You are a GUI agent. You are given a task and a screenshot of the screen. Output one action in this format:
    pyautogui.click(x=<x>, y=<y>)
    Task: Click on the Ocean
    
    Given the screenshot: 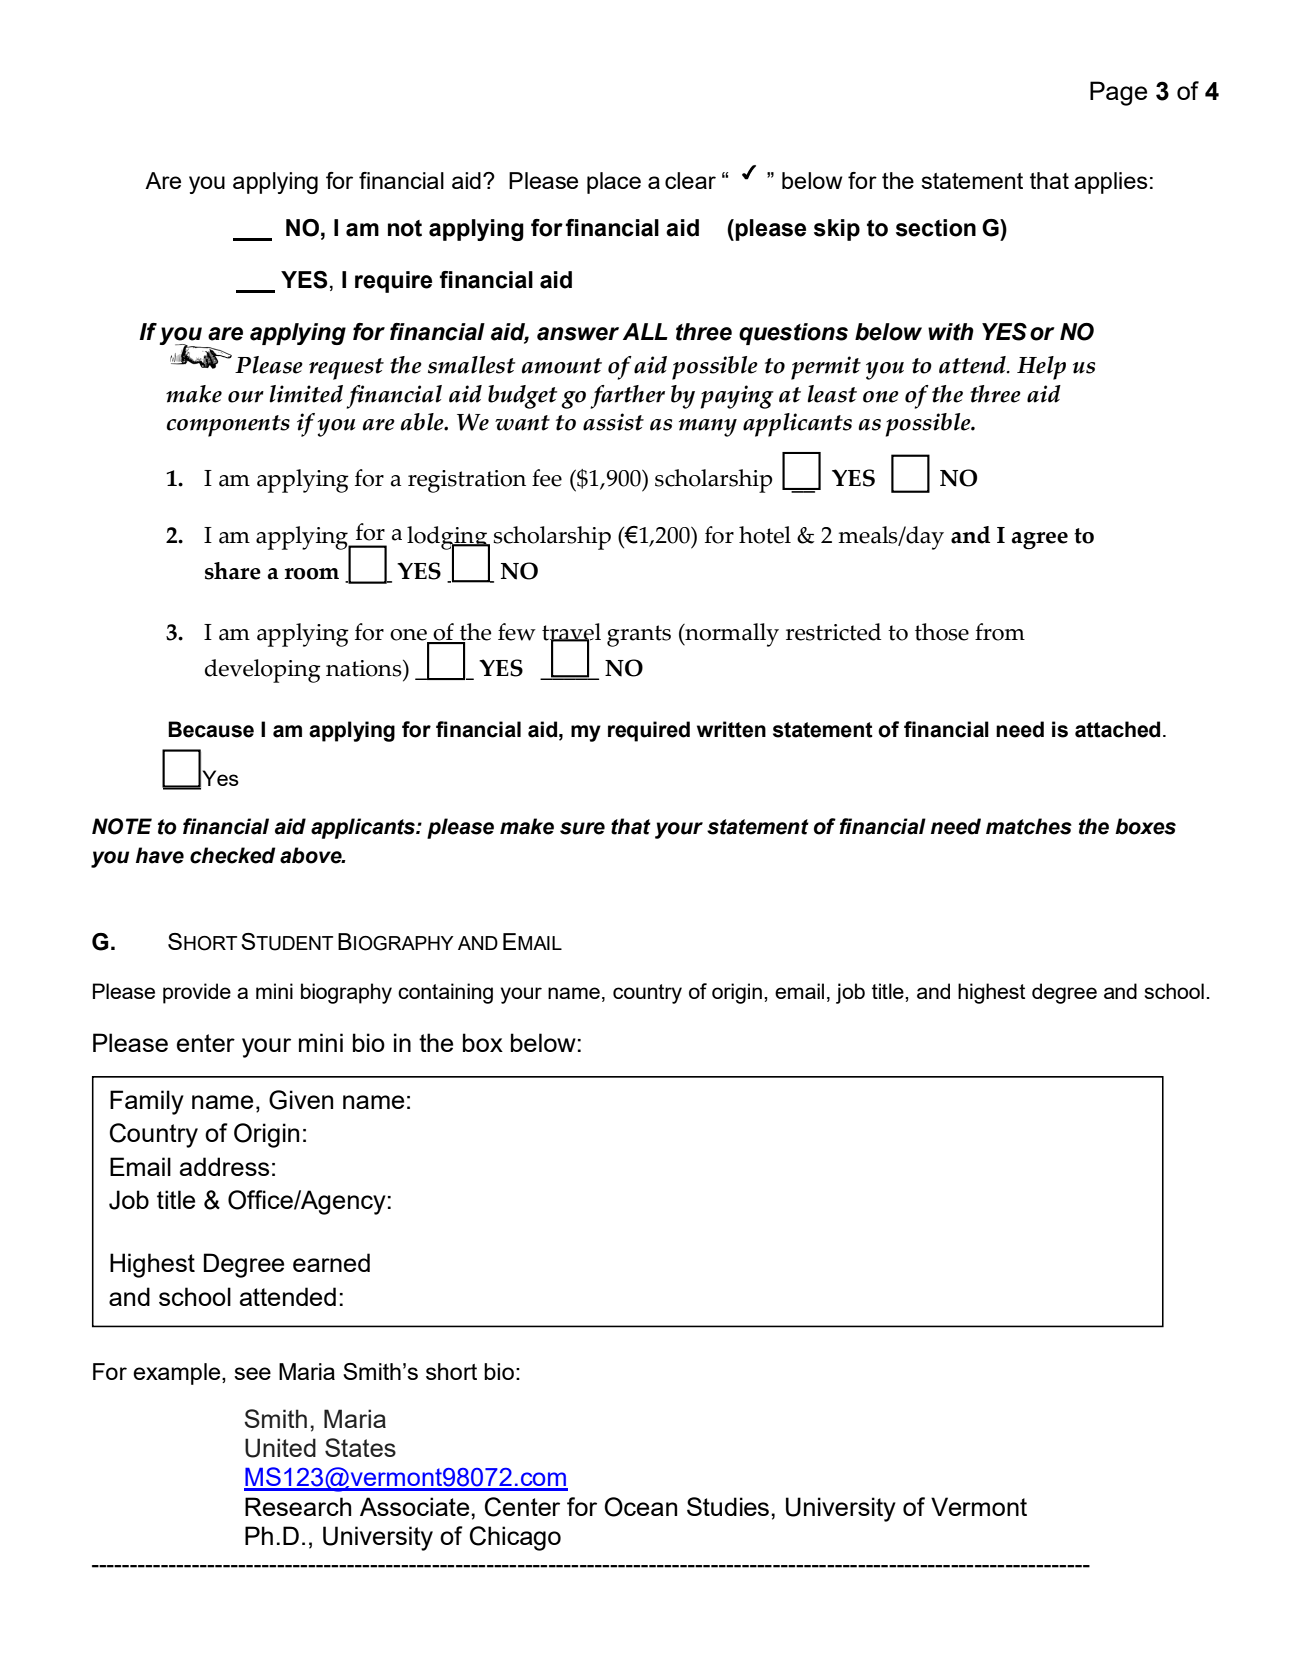 What is the action you would take?
    pyautogui.click(x=640, y=1507)
